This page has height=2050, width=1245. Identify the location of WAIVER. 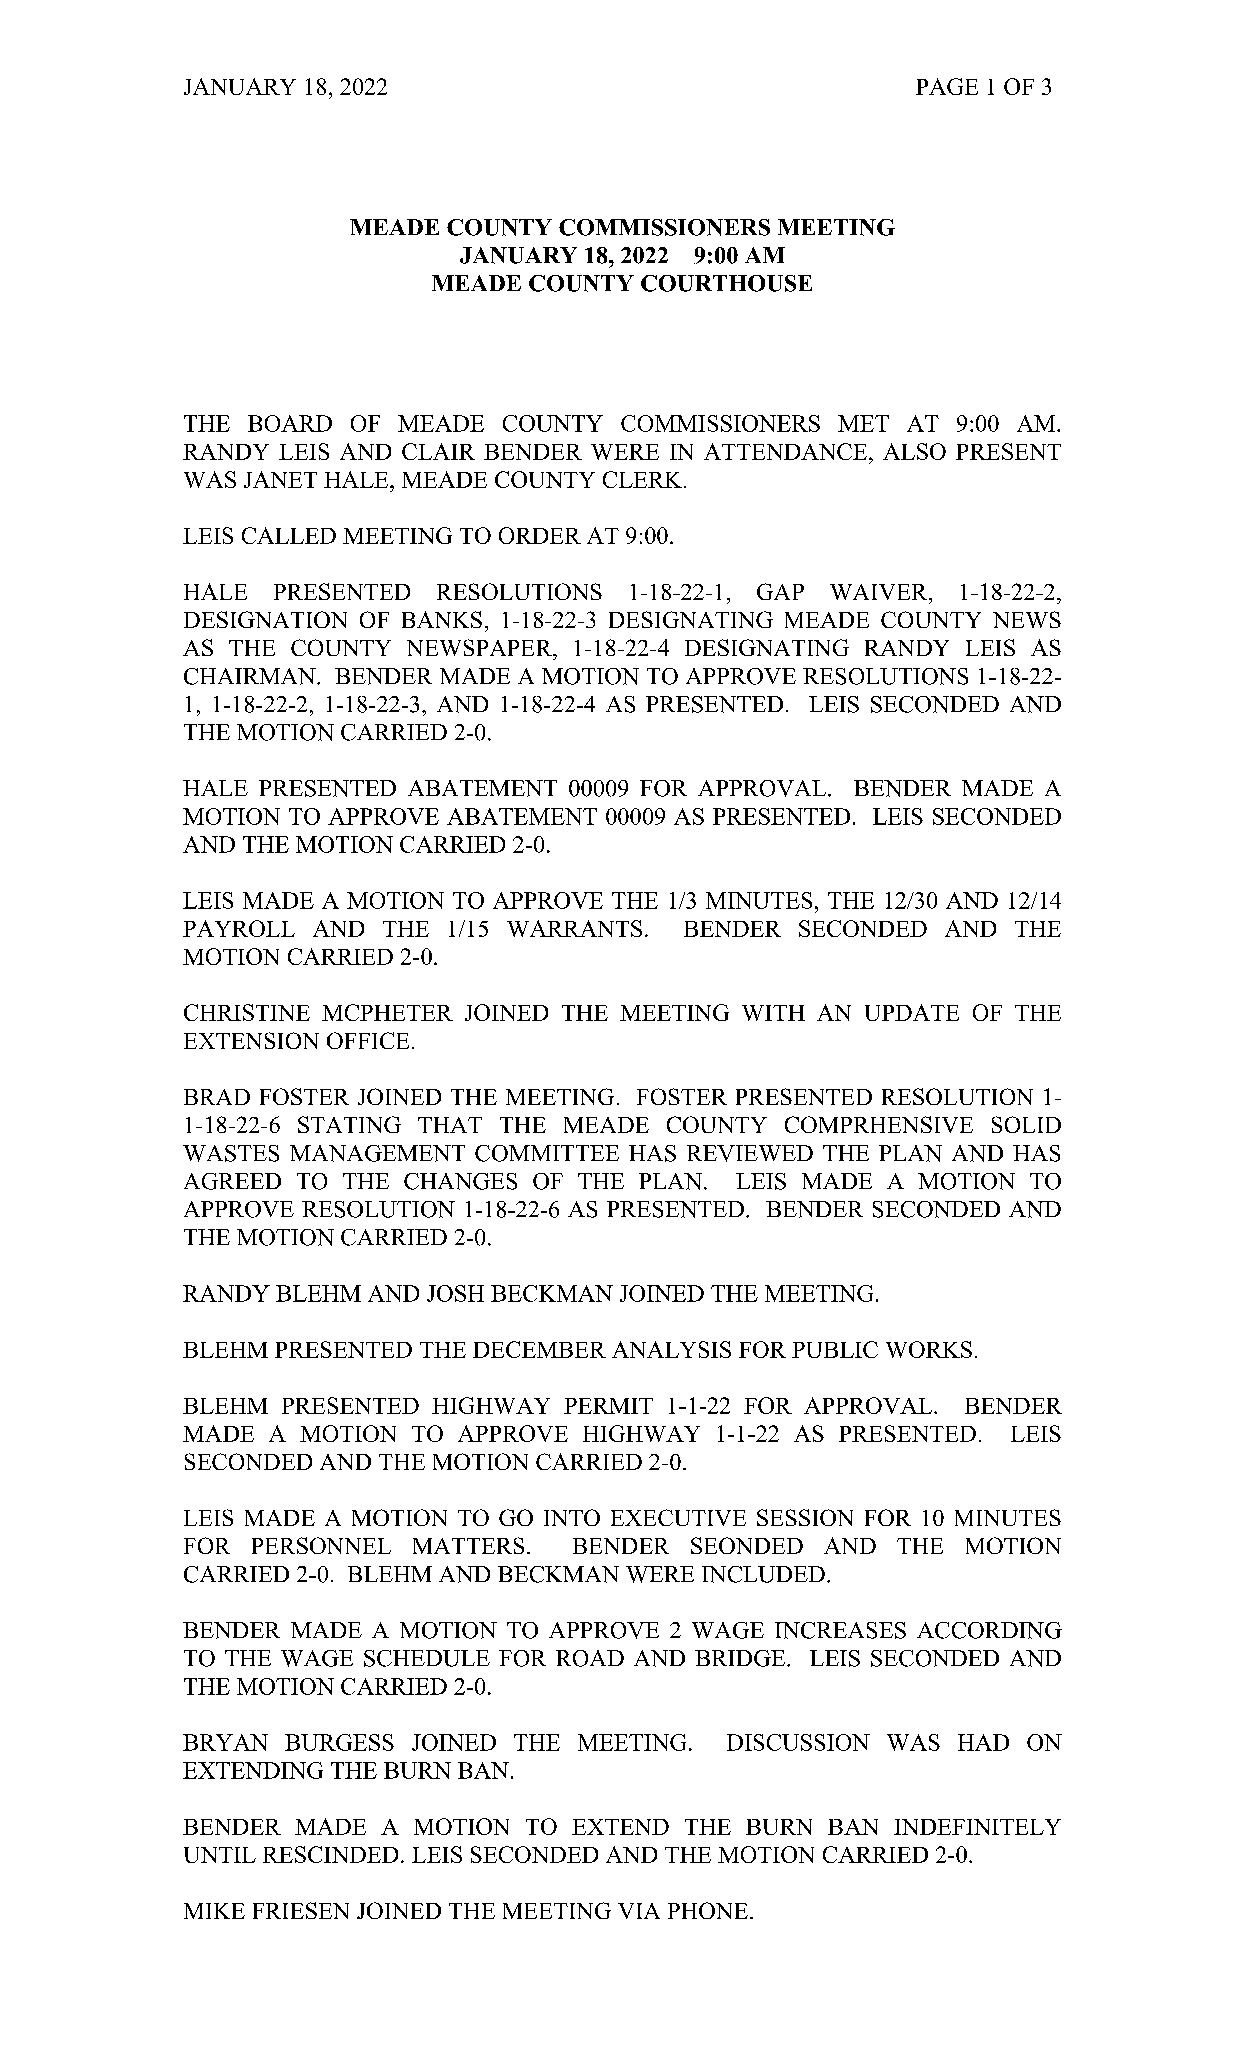
(880, 592).
